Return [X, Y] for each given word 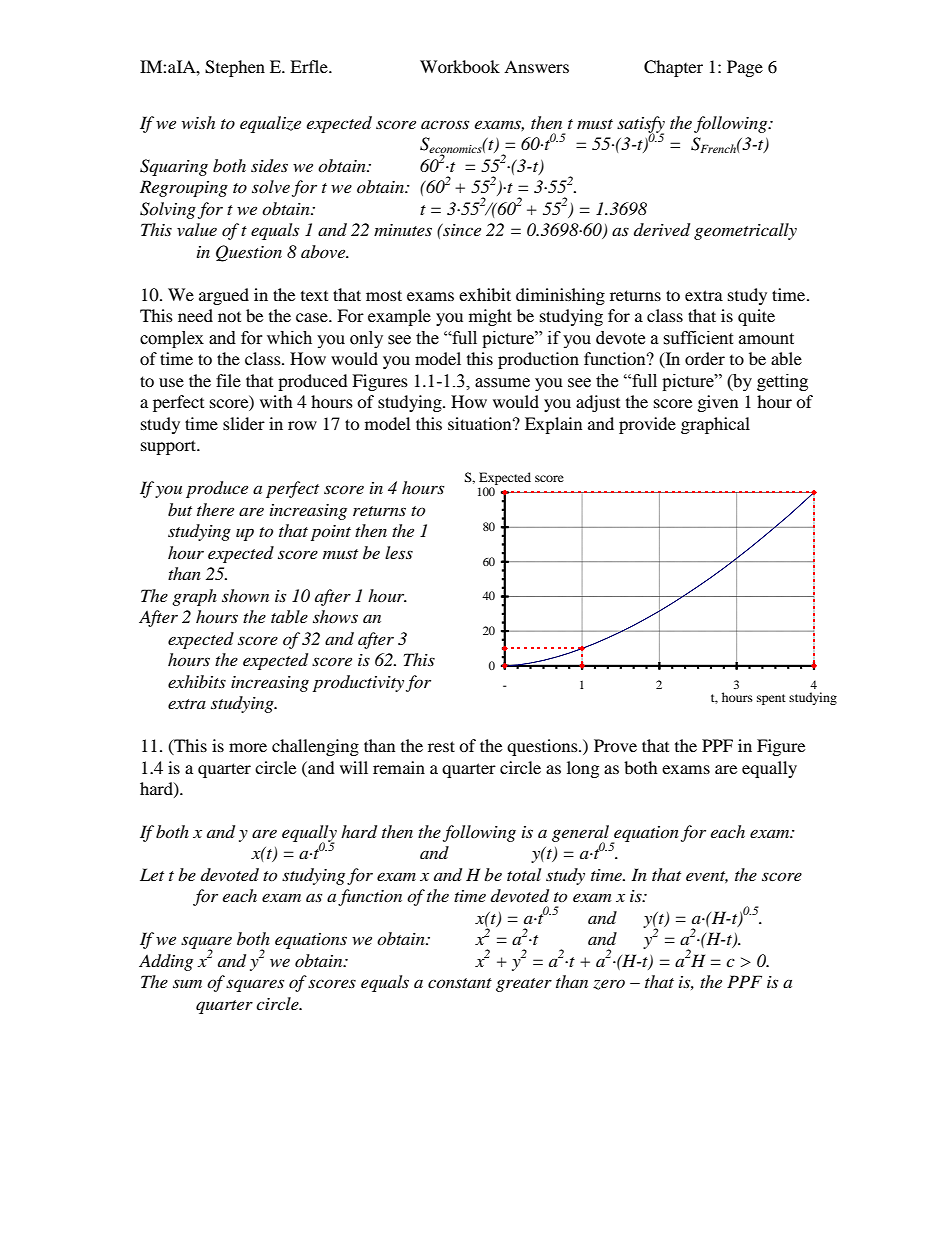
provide [647, 425]
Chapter [673, 68]
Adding [166, 962]
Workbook [460, 66]
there [215, 509]
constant [460, 983]
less [399, 552]
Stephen [235, 68]
